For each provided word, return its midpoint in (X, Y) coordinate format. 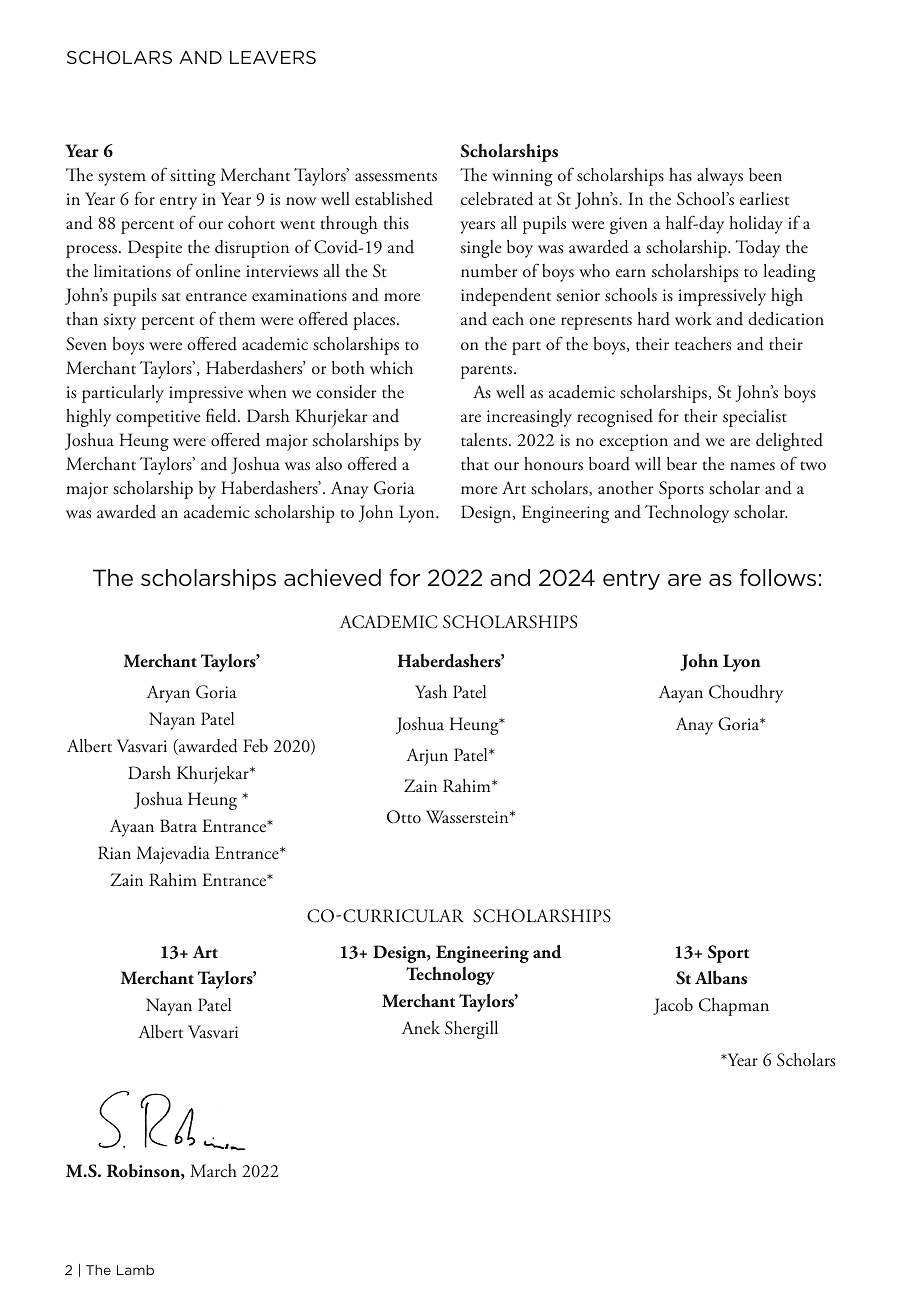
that (475, 463)
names (752, 466)
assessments (396, 177)
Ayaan (132, 828)
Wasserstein (468, 817)
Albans (721, 978)
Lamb (135, 1270)
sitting (193, 177)
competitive (158, 418)
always (720, 177)
